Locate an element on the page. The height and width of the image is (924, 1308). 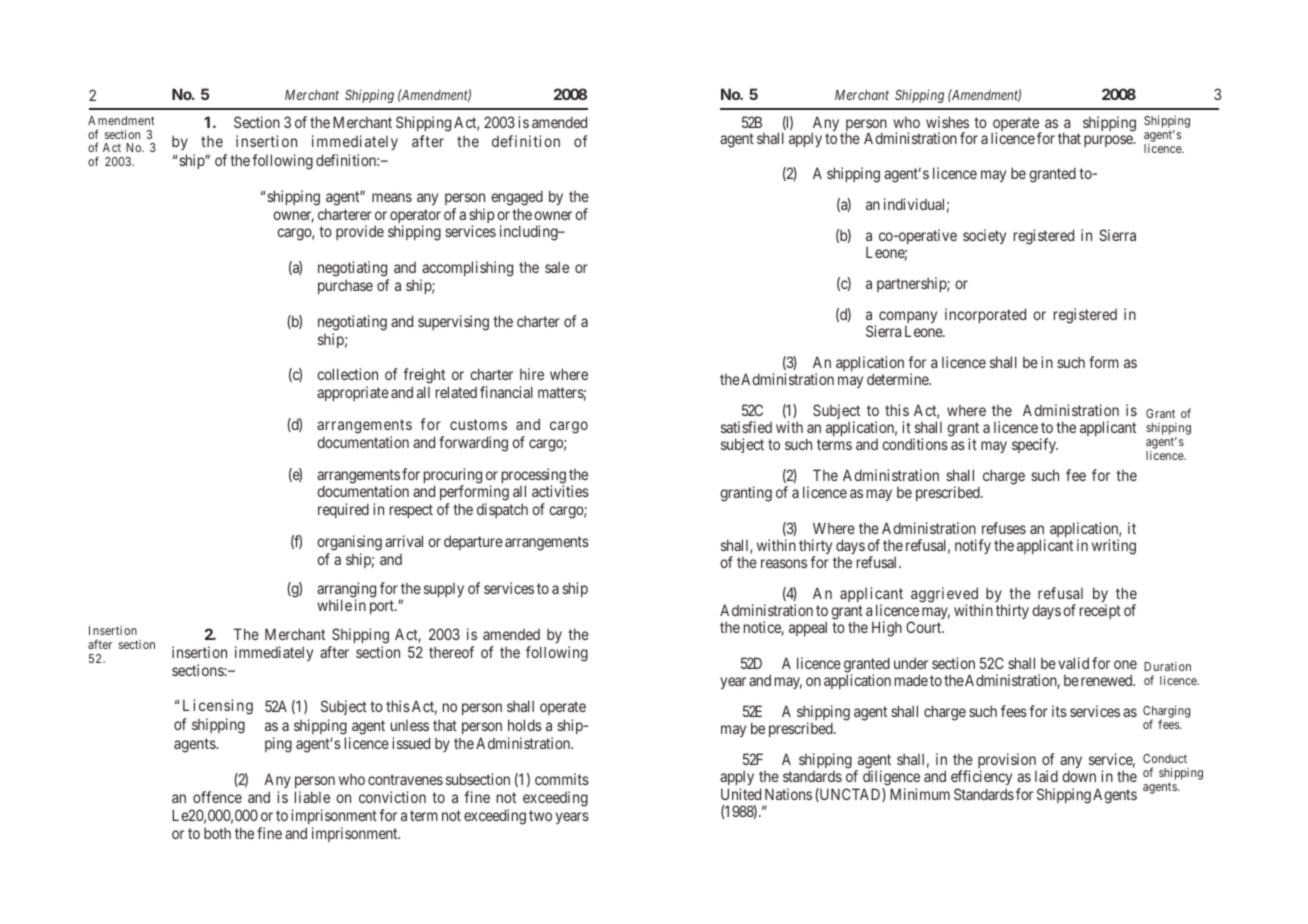
efficiency is located at coordinates (981, 779).
